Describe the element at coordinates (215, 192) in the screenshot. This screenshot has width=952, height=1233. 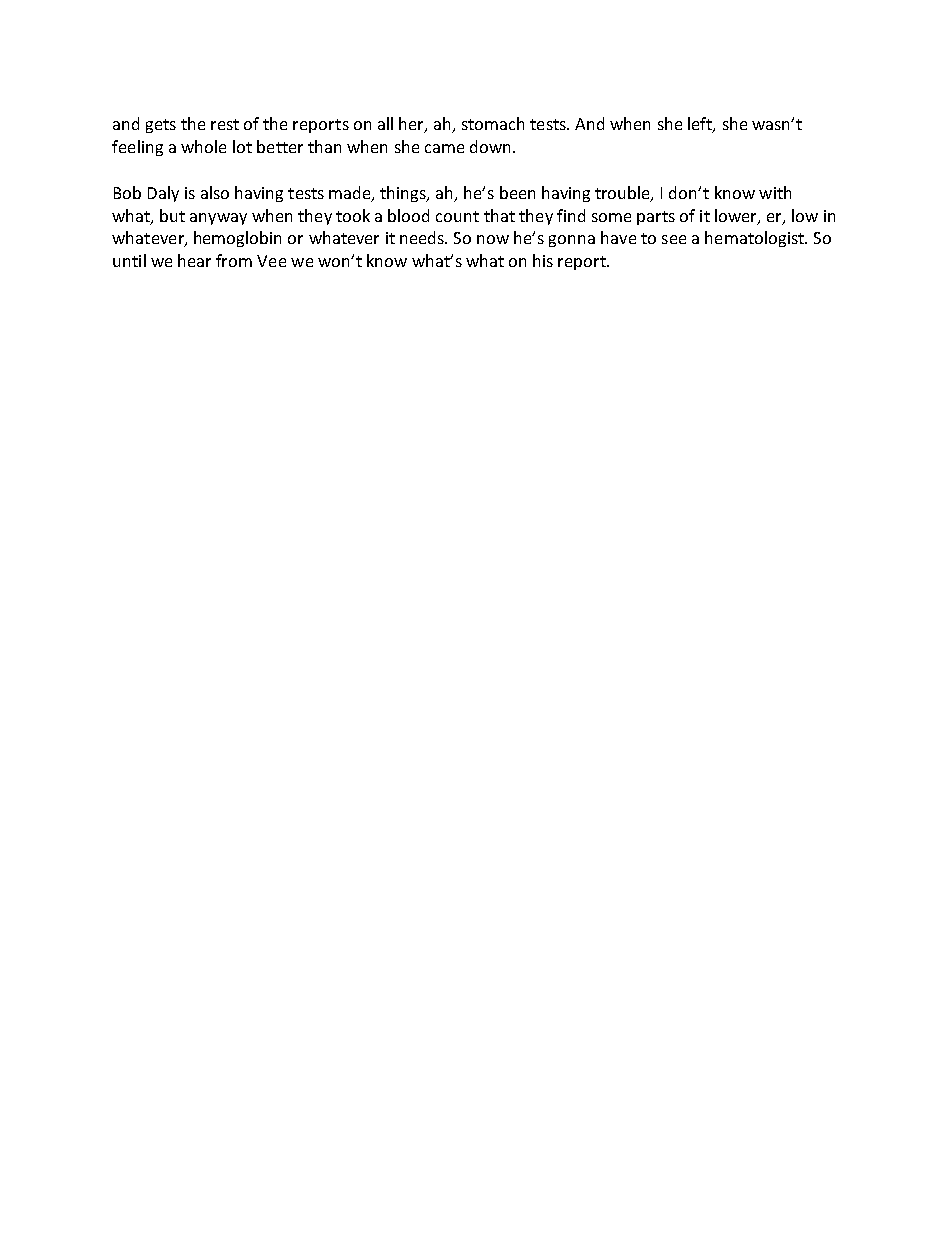
I see `also` at that location.
